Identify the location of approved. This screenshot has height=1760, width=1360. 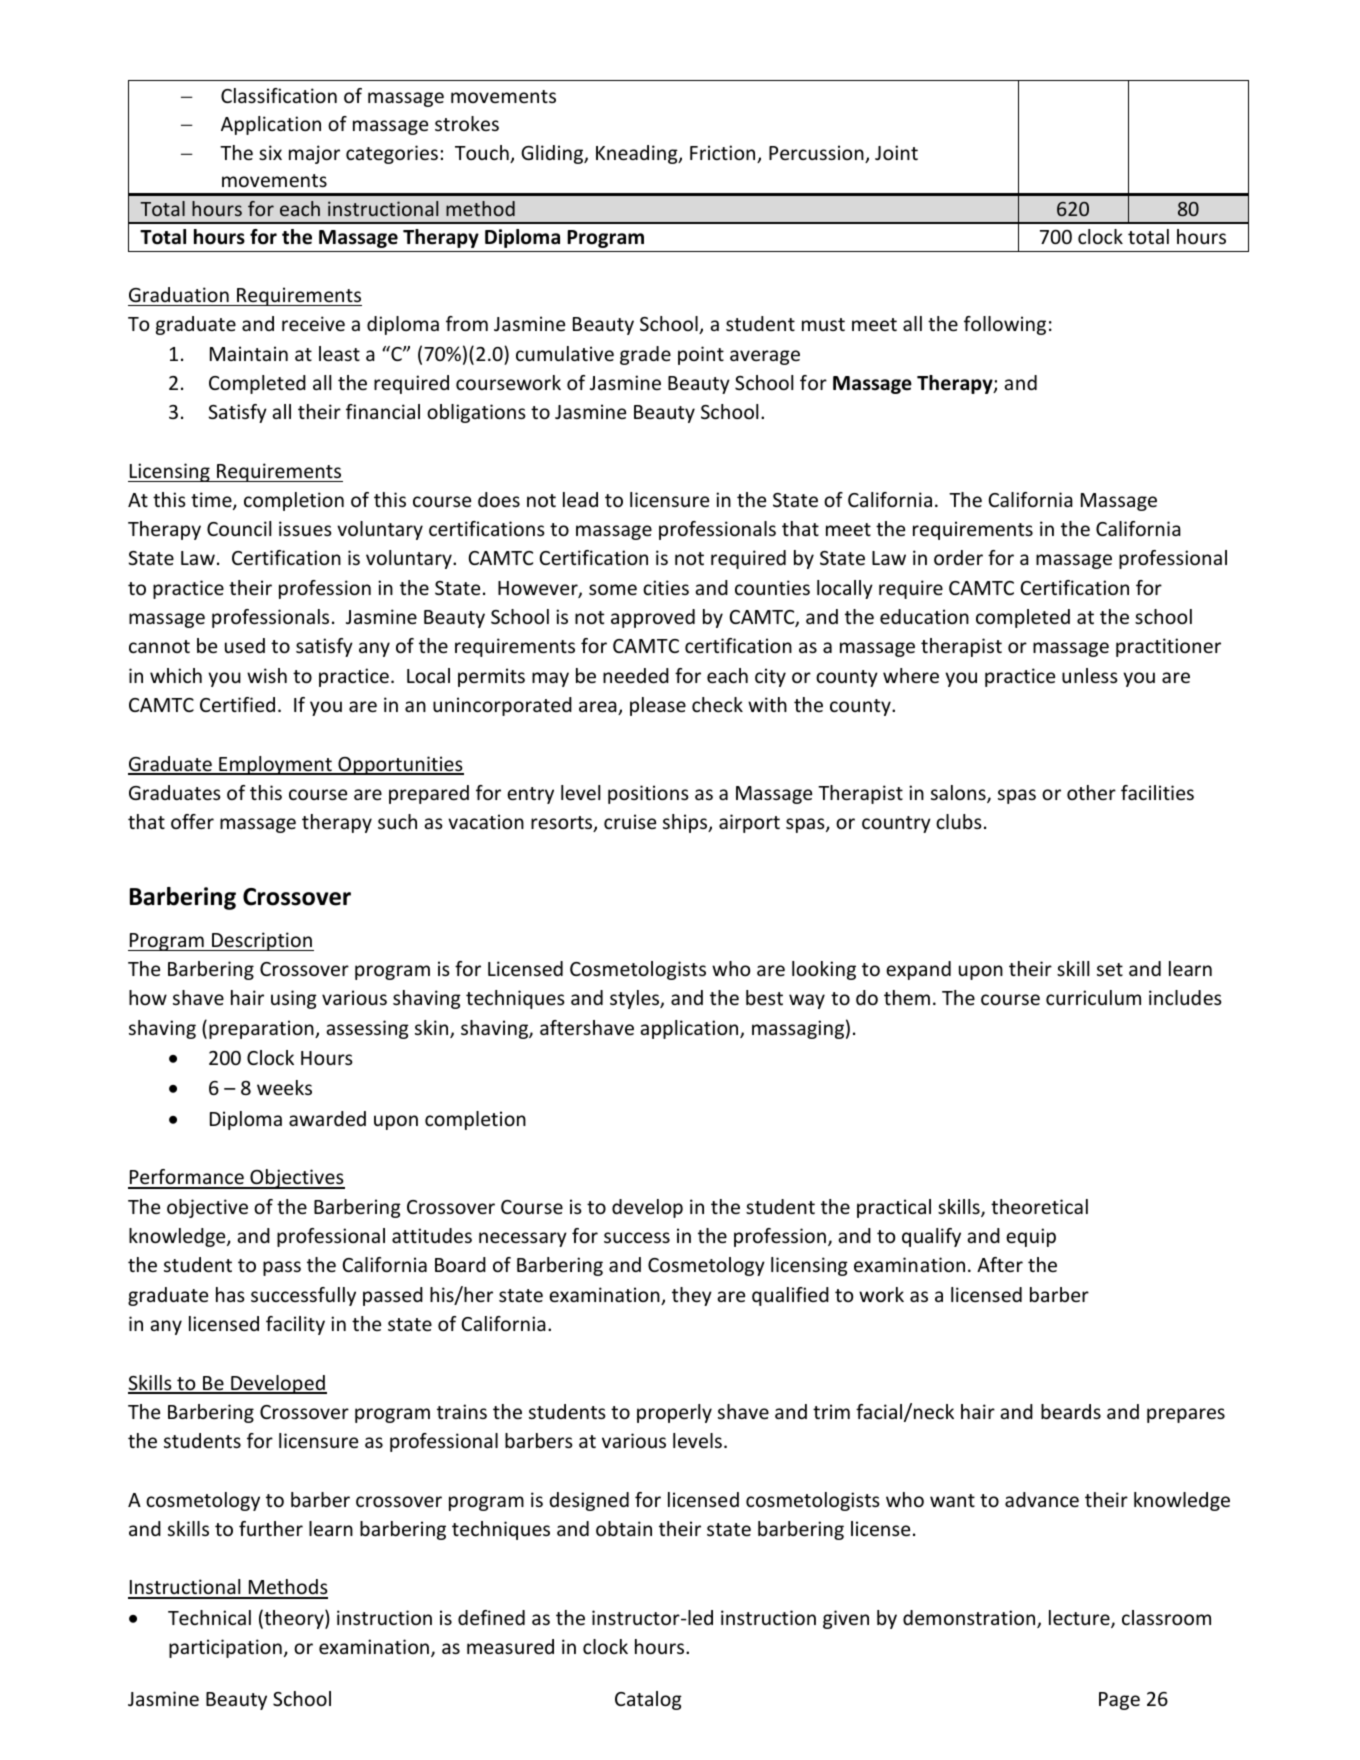
(653, 618).
